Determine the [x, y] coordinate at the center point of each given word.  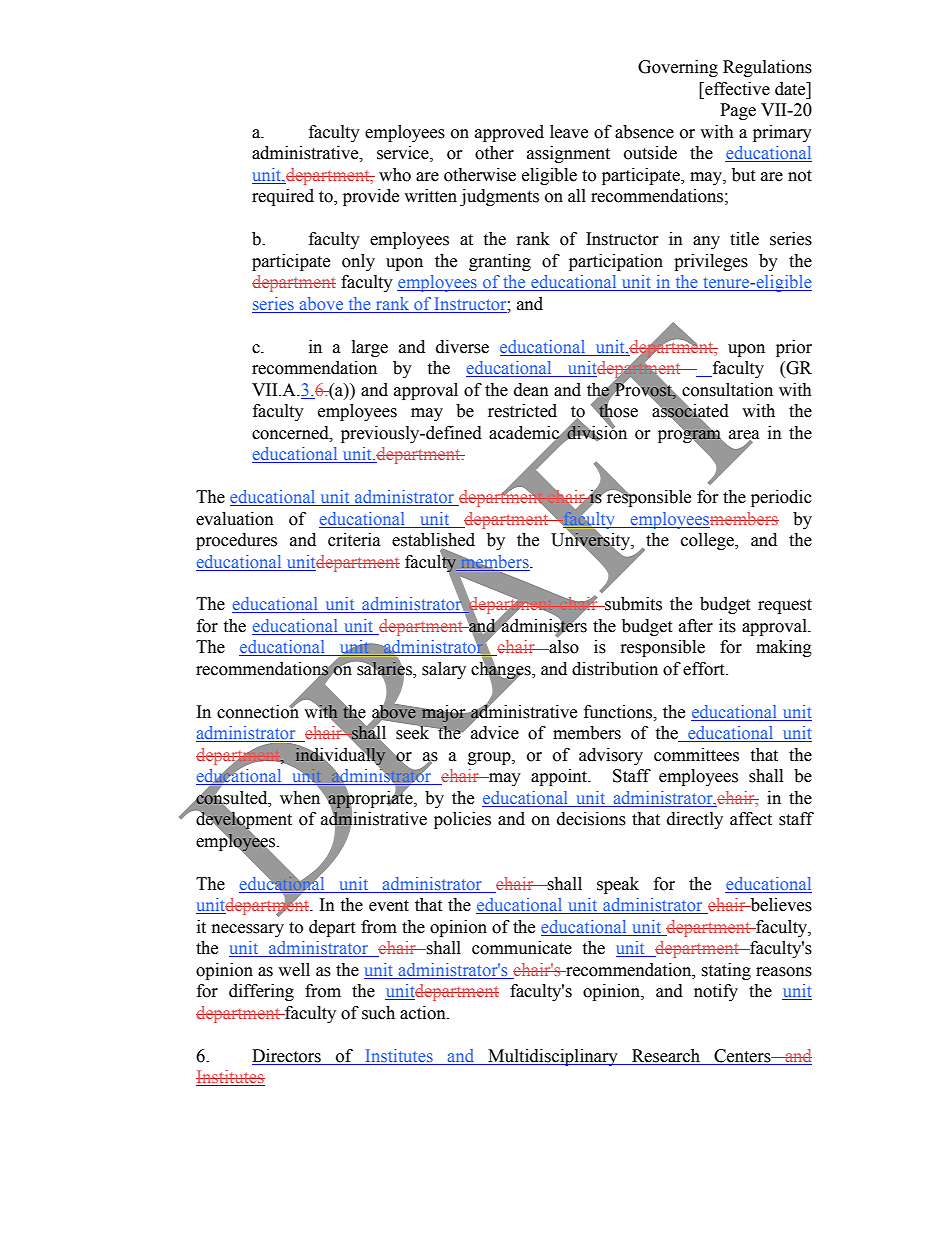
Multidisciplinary [553, 1057]
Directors [286, 1056]
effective [736, 89]
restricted [522, 411]
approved [509, 133]
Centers [743, 1056]
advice [494, 732]
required [283, 197]
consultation [727, 390]
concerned [291, 433]
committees [696, 755]
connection [258, 710]
